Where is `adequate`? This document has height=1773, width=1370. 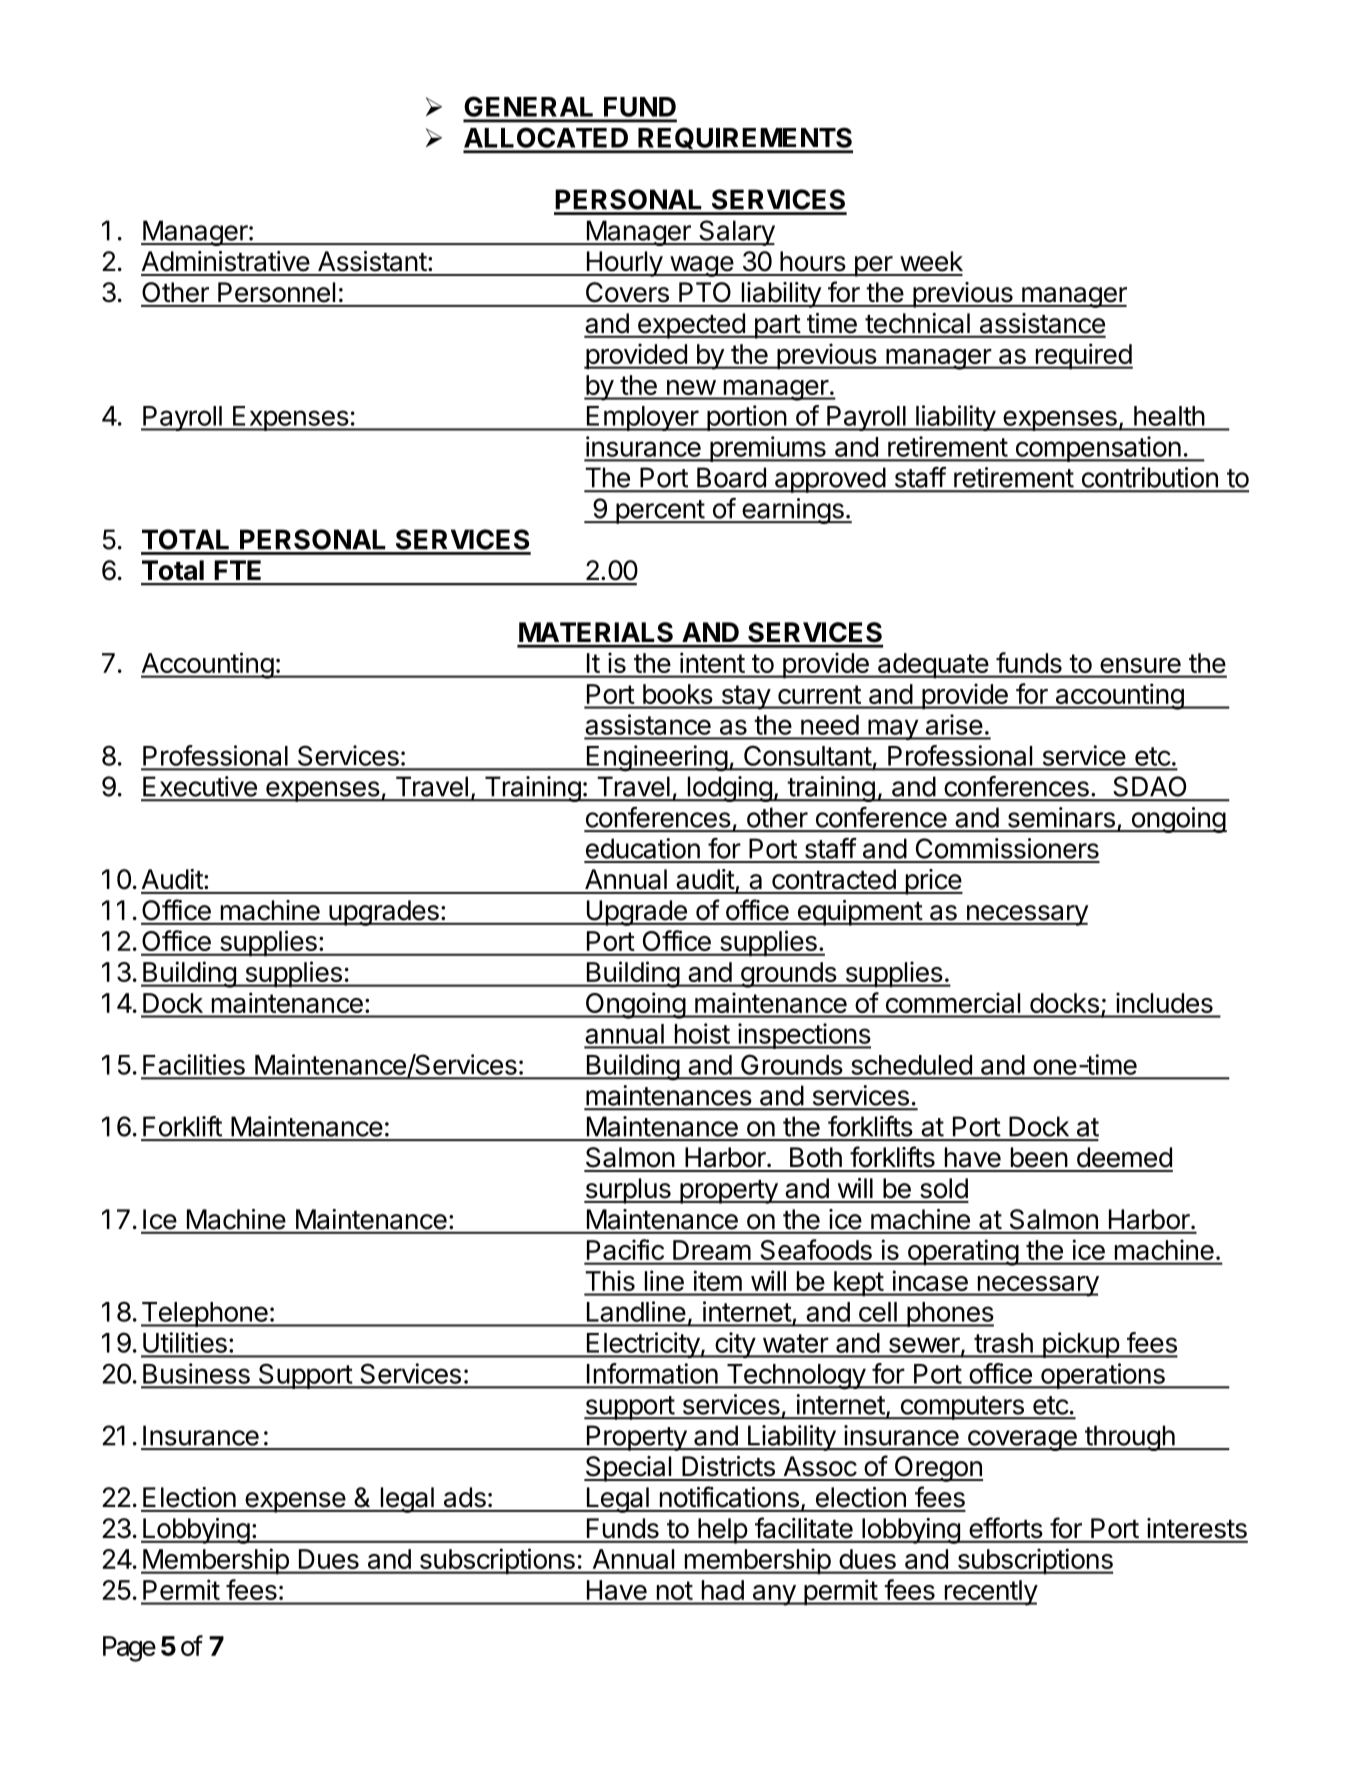 adequate is located at coordinates (932, 666).
